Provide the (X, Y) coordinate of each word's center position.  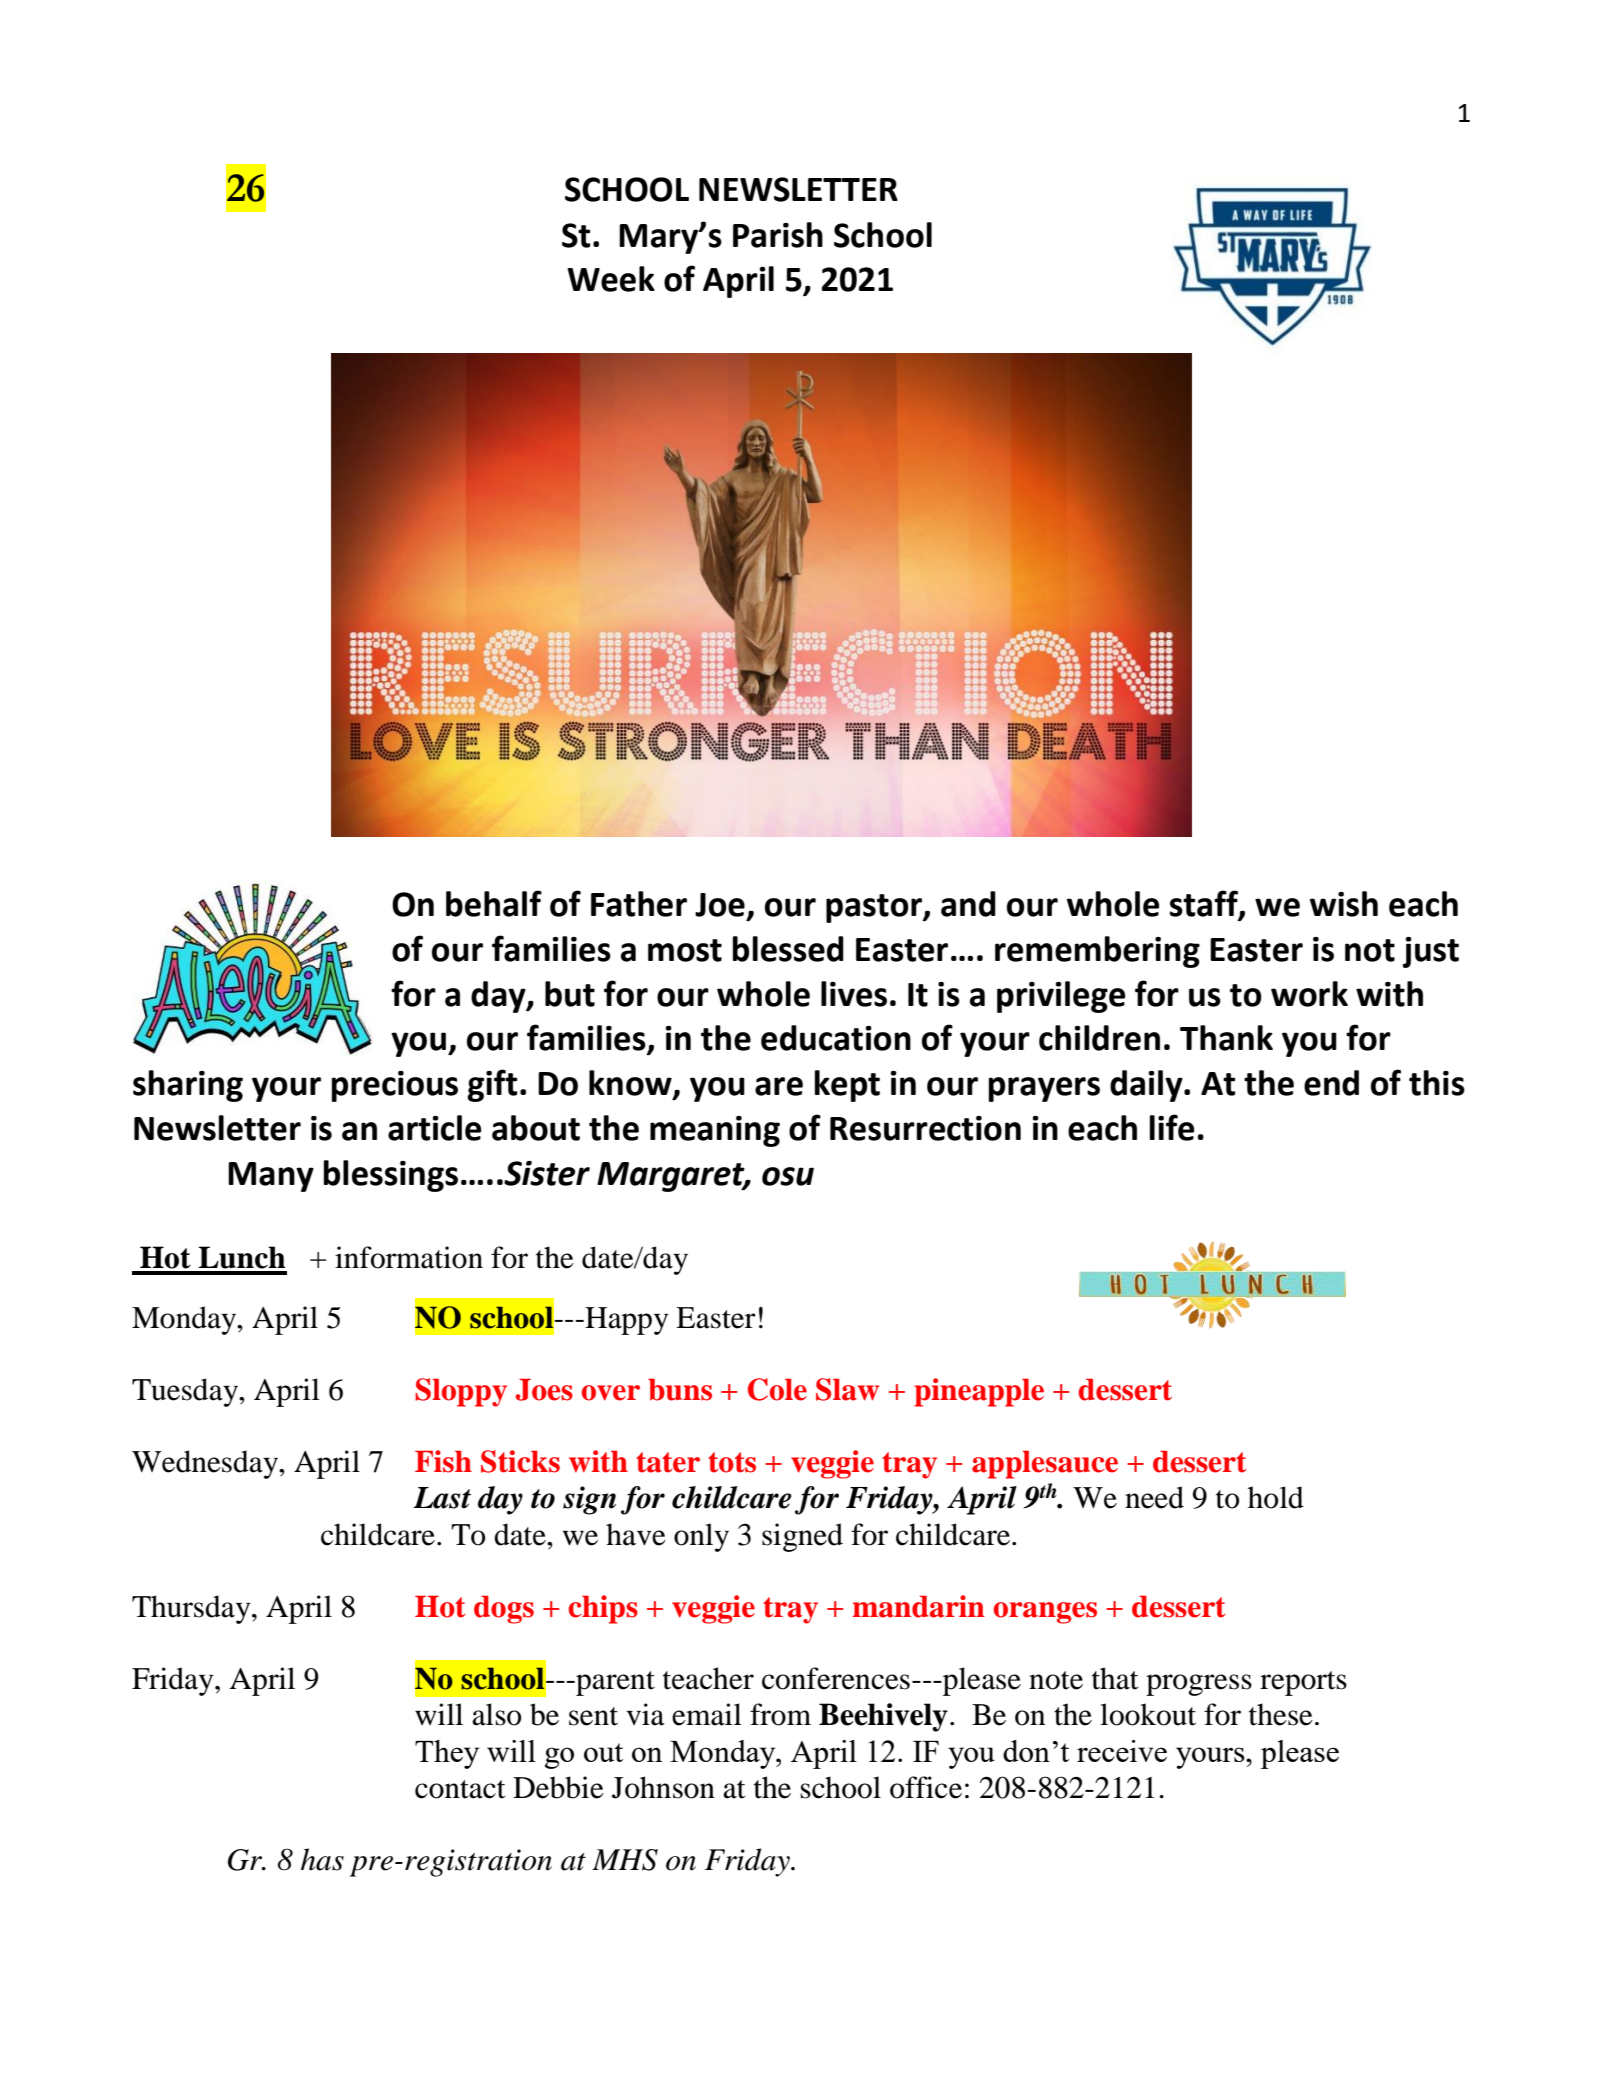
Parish (778, 235)
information (409, 1257)
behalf (494, 903)
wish (1344, 904)
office (926, 1787)
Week (611, 279)
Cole (777, 1389)
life (1171, 1127)
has (322, 1859)
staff (1205, 904)
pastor (875, 908)
